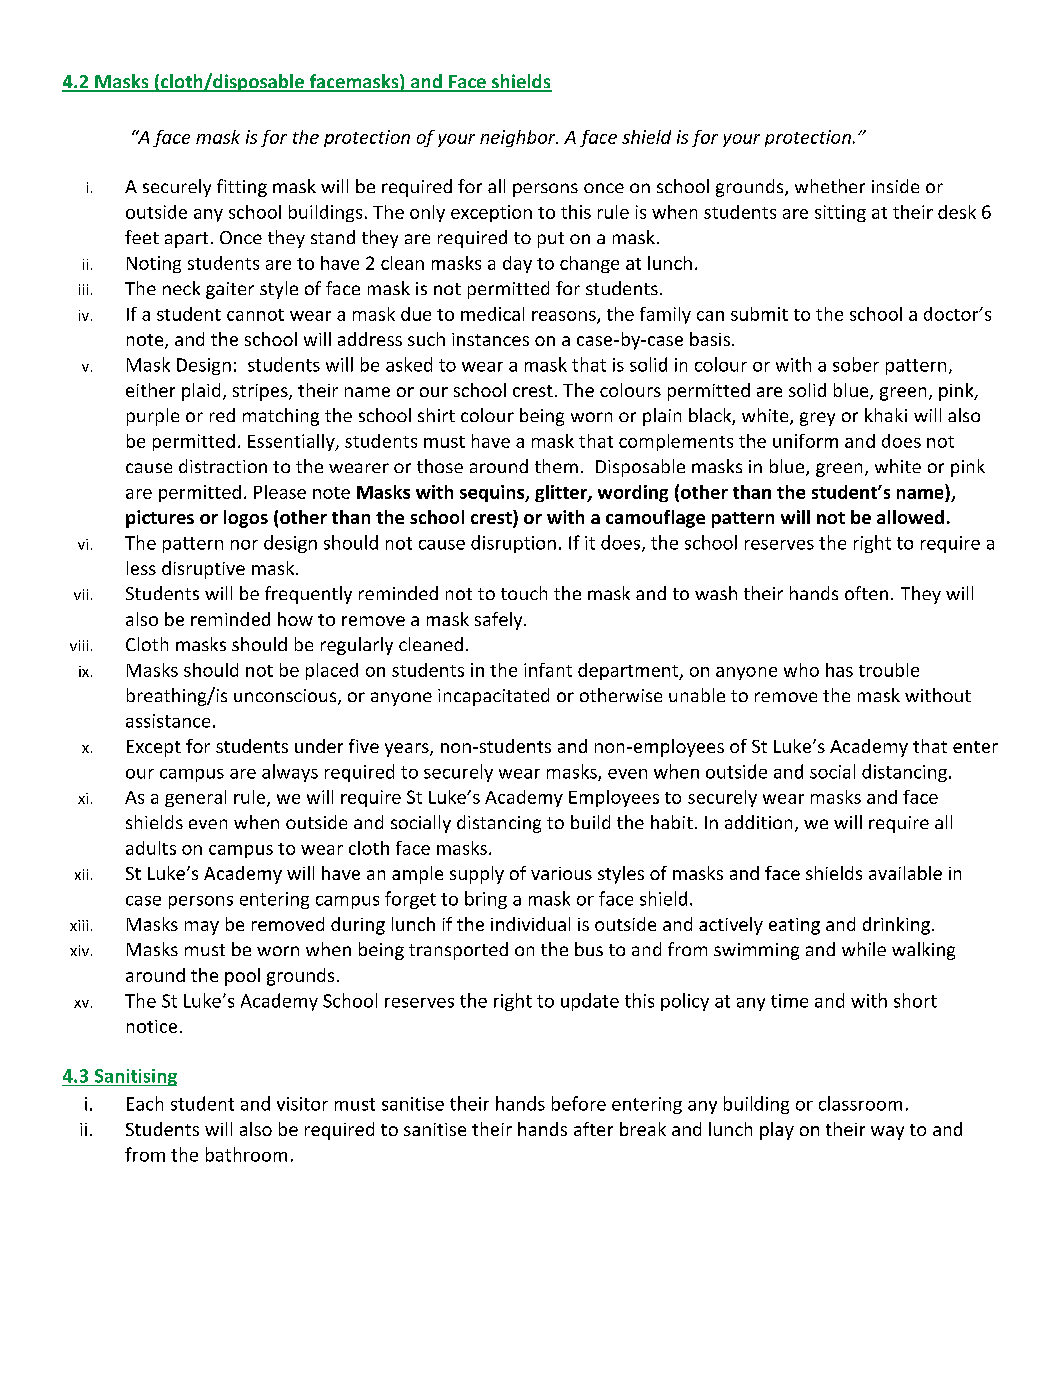 The height and width of the image is (1375, 1062). What do you see at coordinates (561, 873) in the image?
I see `various` at bounding box center [561, 873].
